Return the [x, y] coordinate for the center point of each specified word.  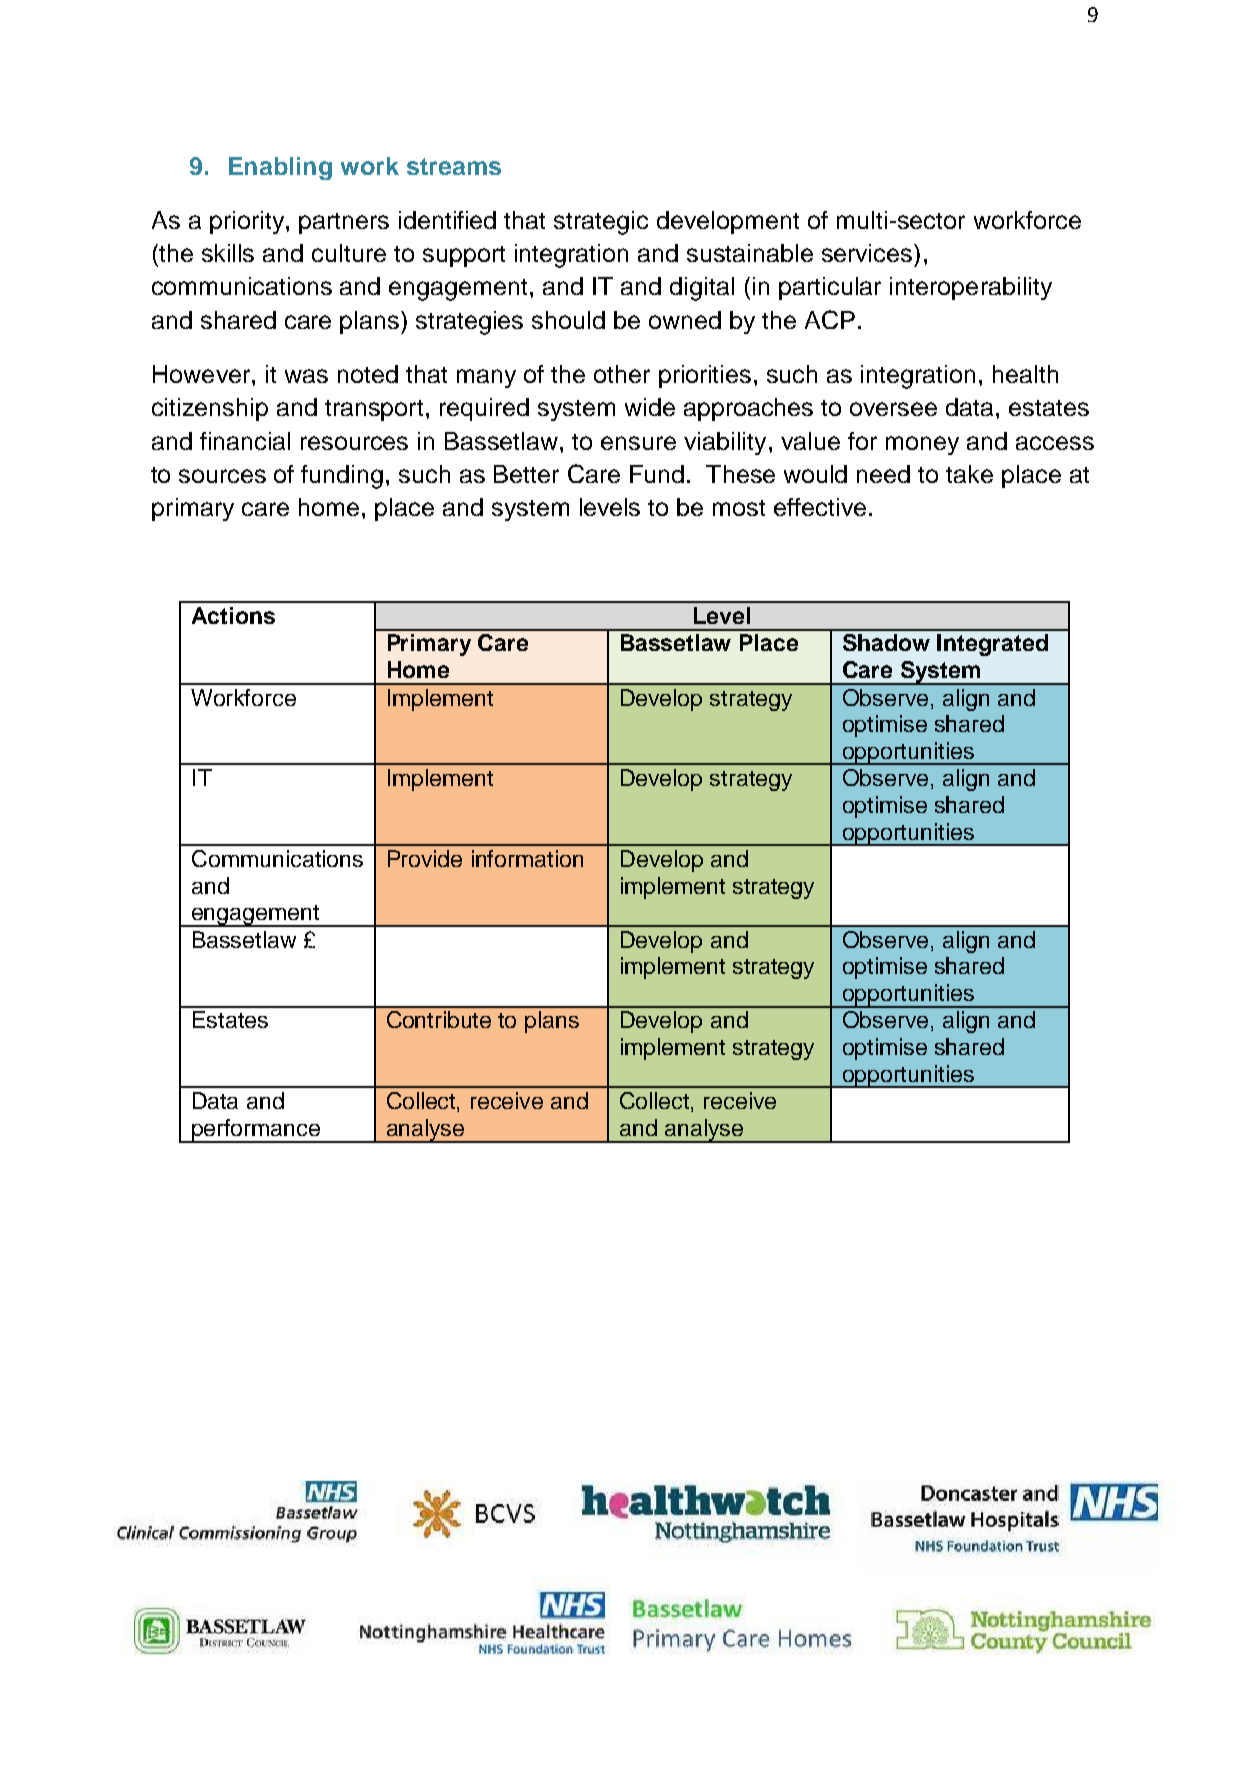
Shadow [886, 642]
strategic [601, 223]
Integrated [992, 645]
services [868, 253]
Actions [233, 615]
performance [256, 1131]
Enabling [280, 168]
